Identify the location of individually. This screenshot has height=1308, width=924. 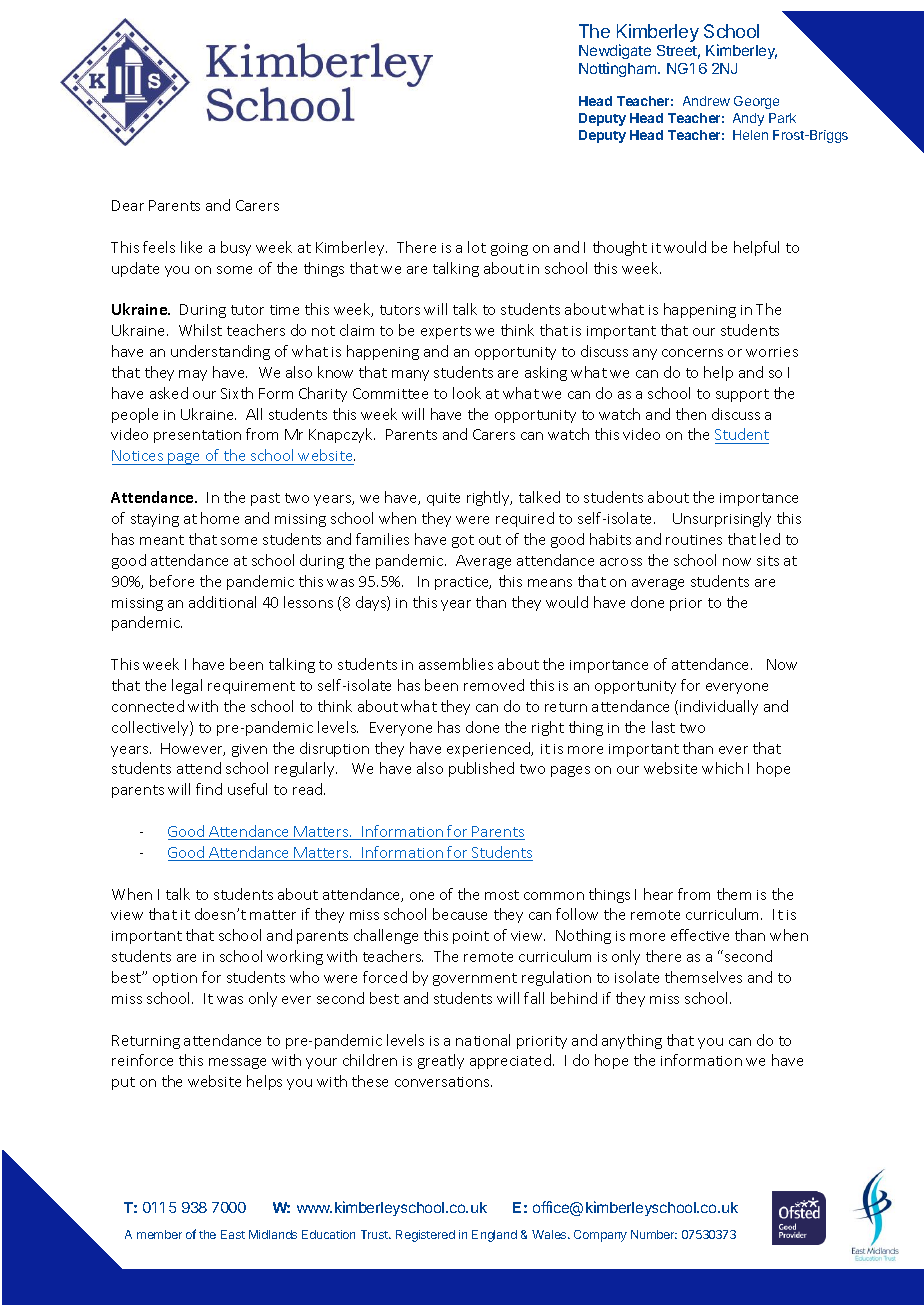
(719, 707).
